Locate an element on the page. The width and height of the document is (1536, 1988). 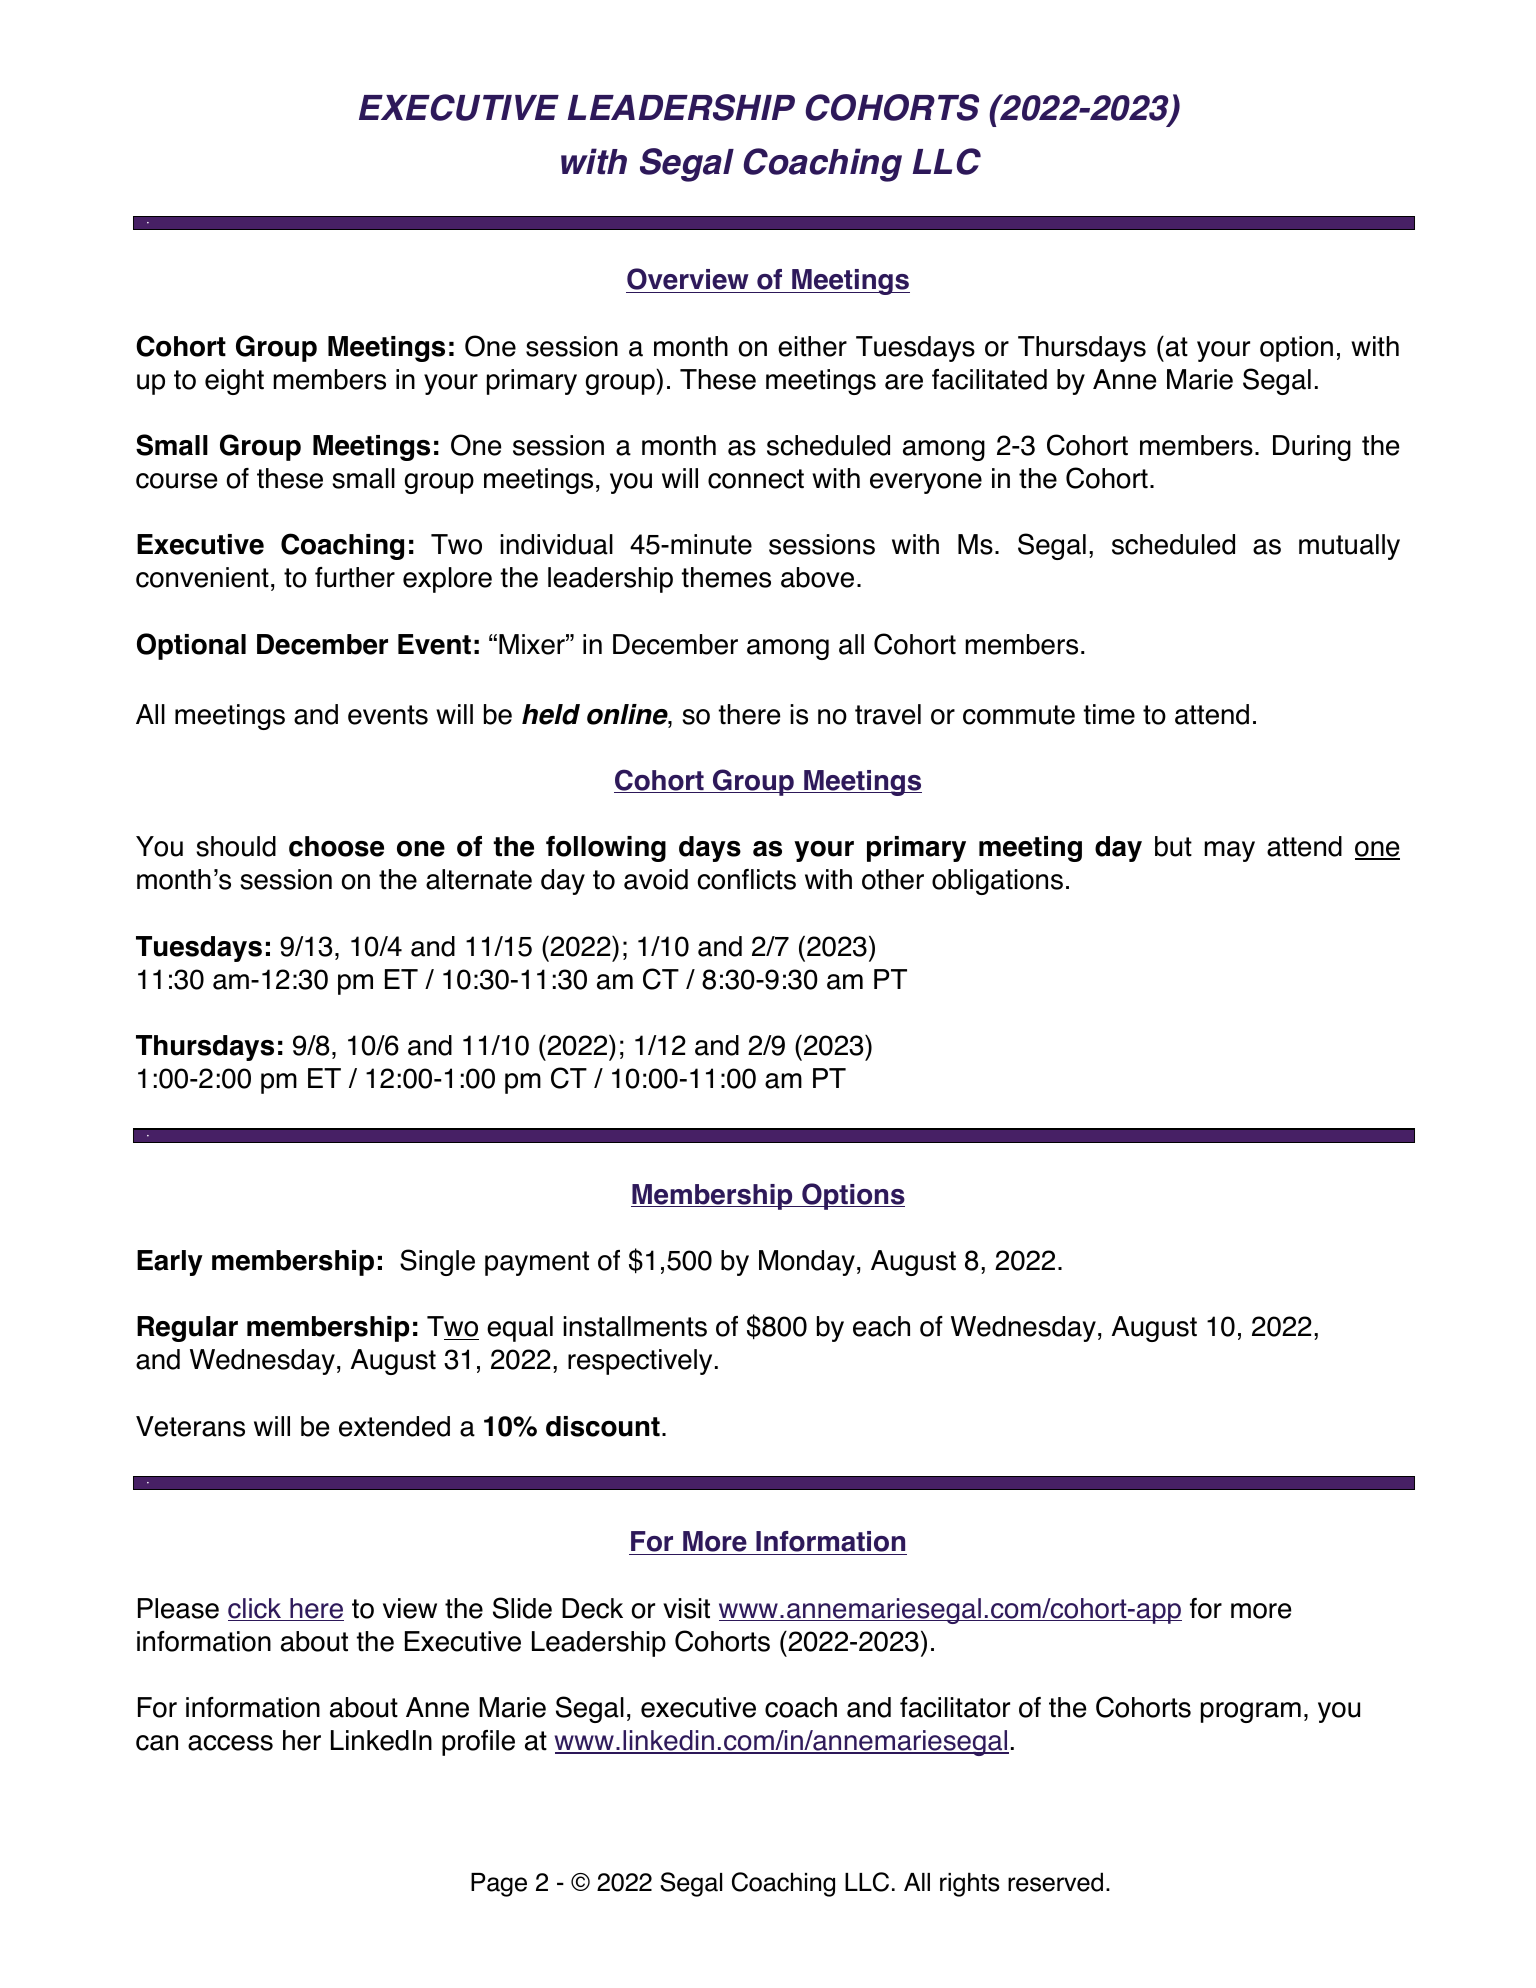
discount is located at coordinates (603, 1426).
